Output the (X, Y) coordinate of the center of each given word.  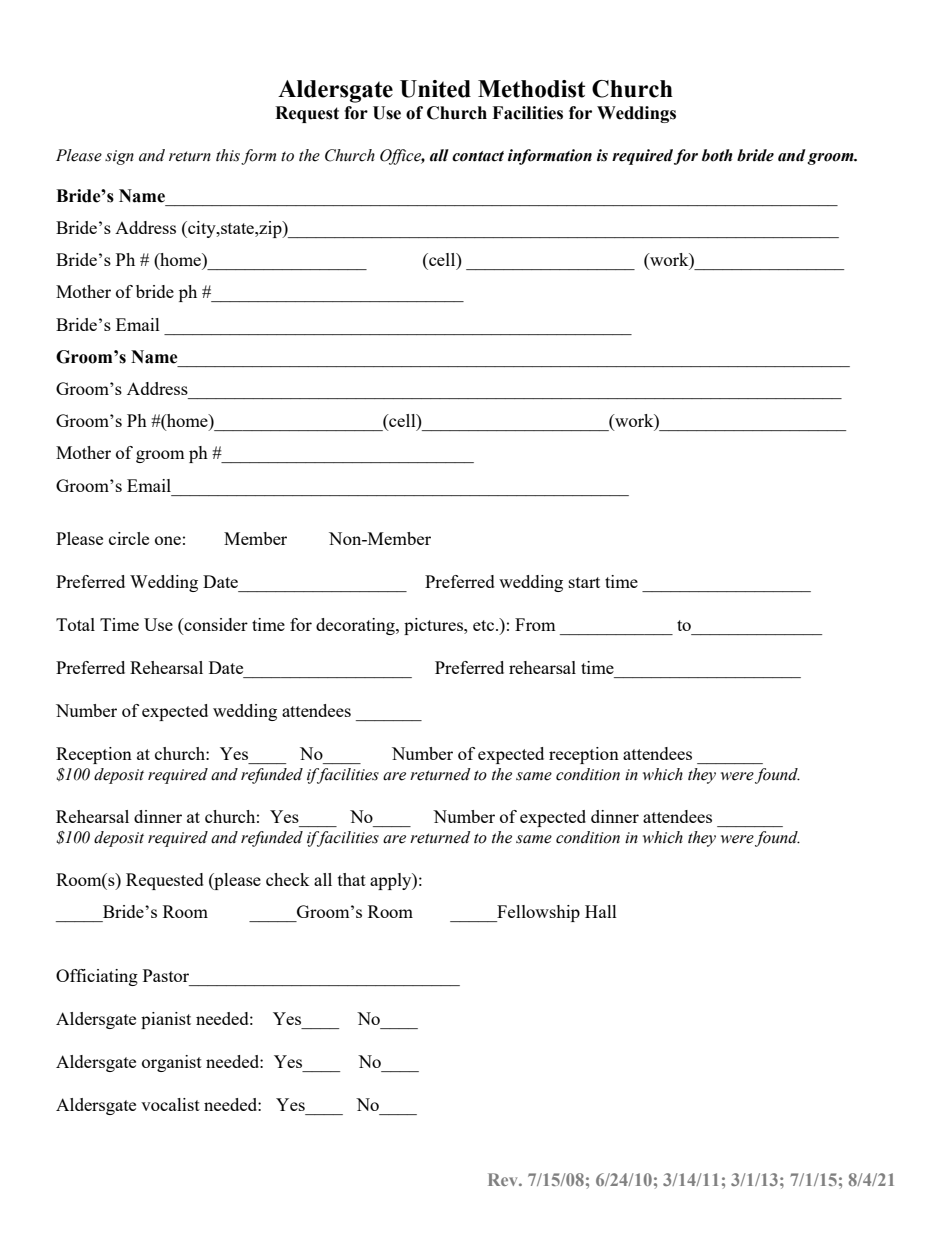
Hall (601, 911)
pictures (434, 626)
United (435, 89)
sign (119, 157)
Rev (504, 1179)
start (584, 582)
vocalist (170, 1104)
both (717, 155)
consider (215, 626)
